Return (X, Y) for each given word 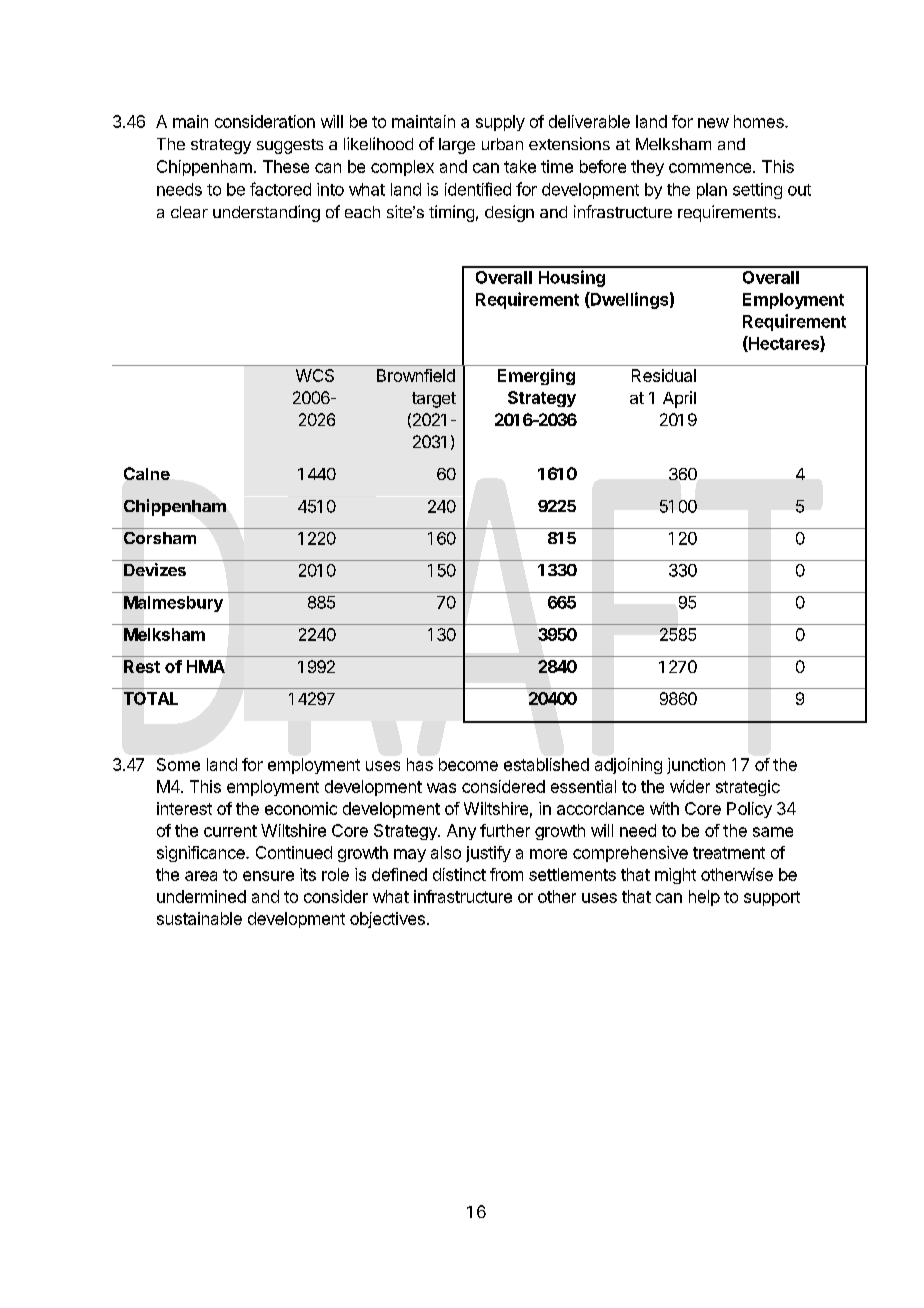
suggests (290, 146)
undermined (201, 896)
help (704, 898)
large (457, 146)
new (713, 123)
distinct (459, 874)
